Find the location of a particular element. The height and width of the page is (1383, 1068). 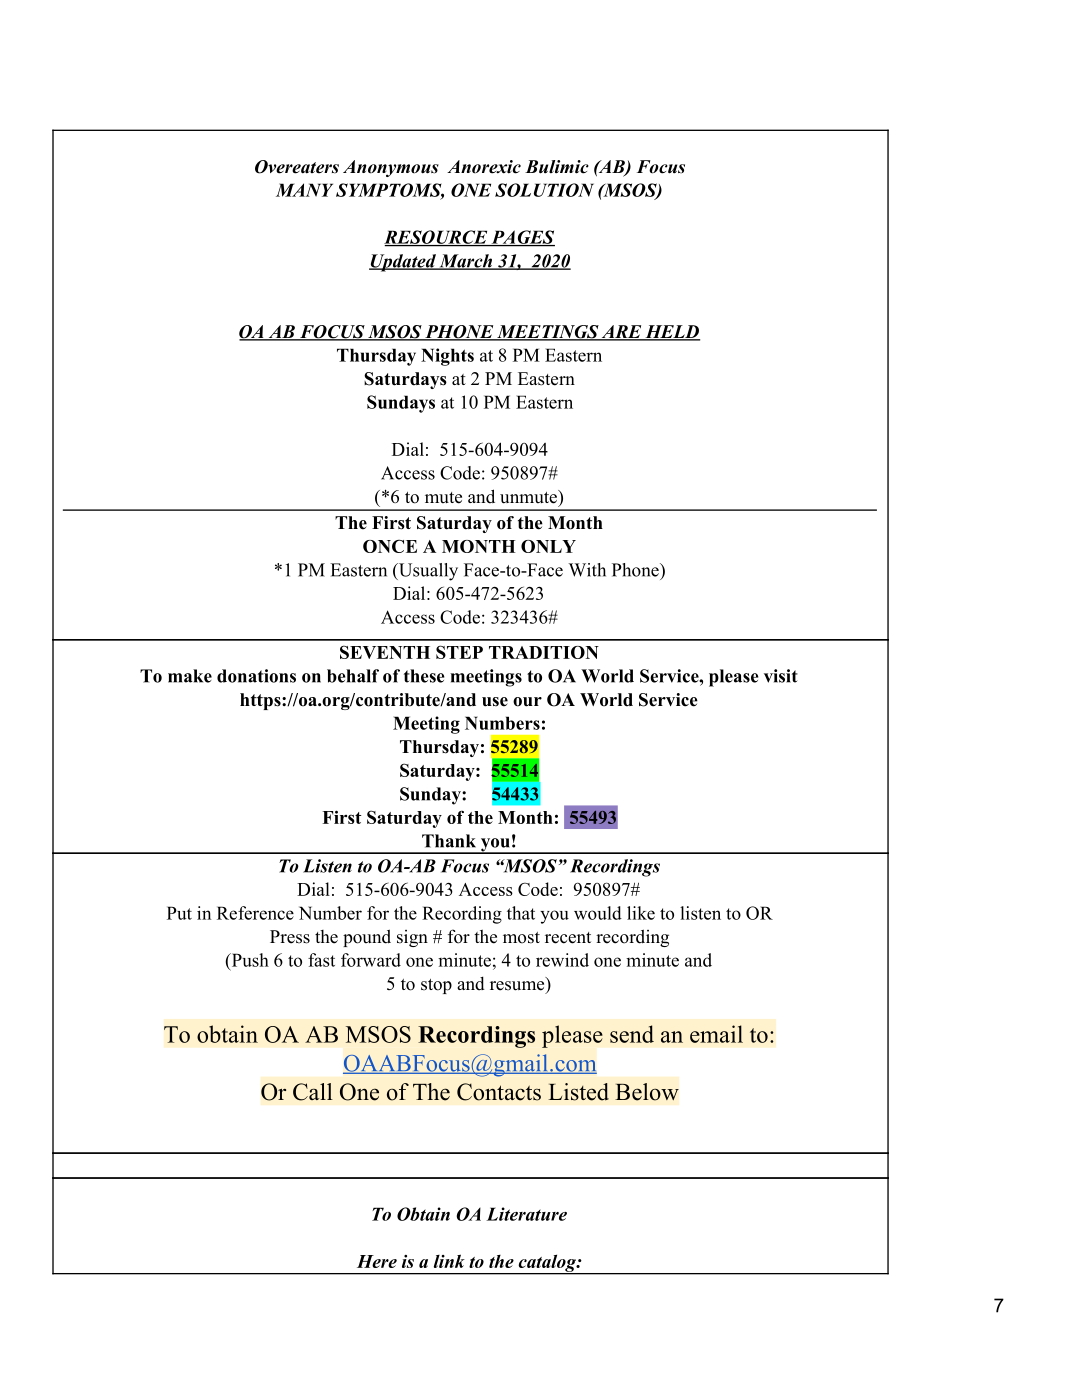

Here is located at coordinates (377, 1261).
